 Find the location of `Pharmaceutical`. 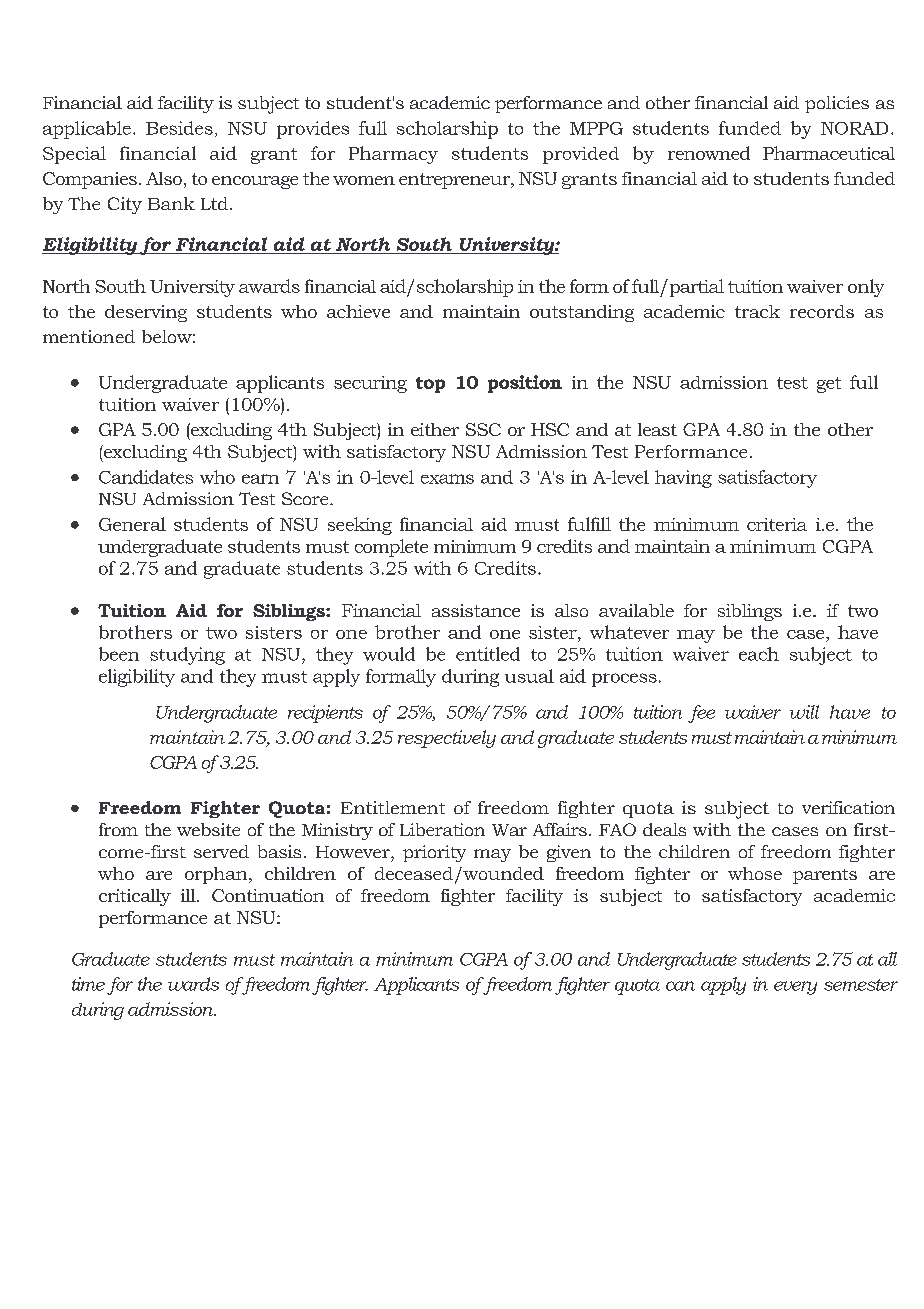

Pharmaceutical is located at coordinates (829, 153).
